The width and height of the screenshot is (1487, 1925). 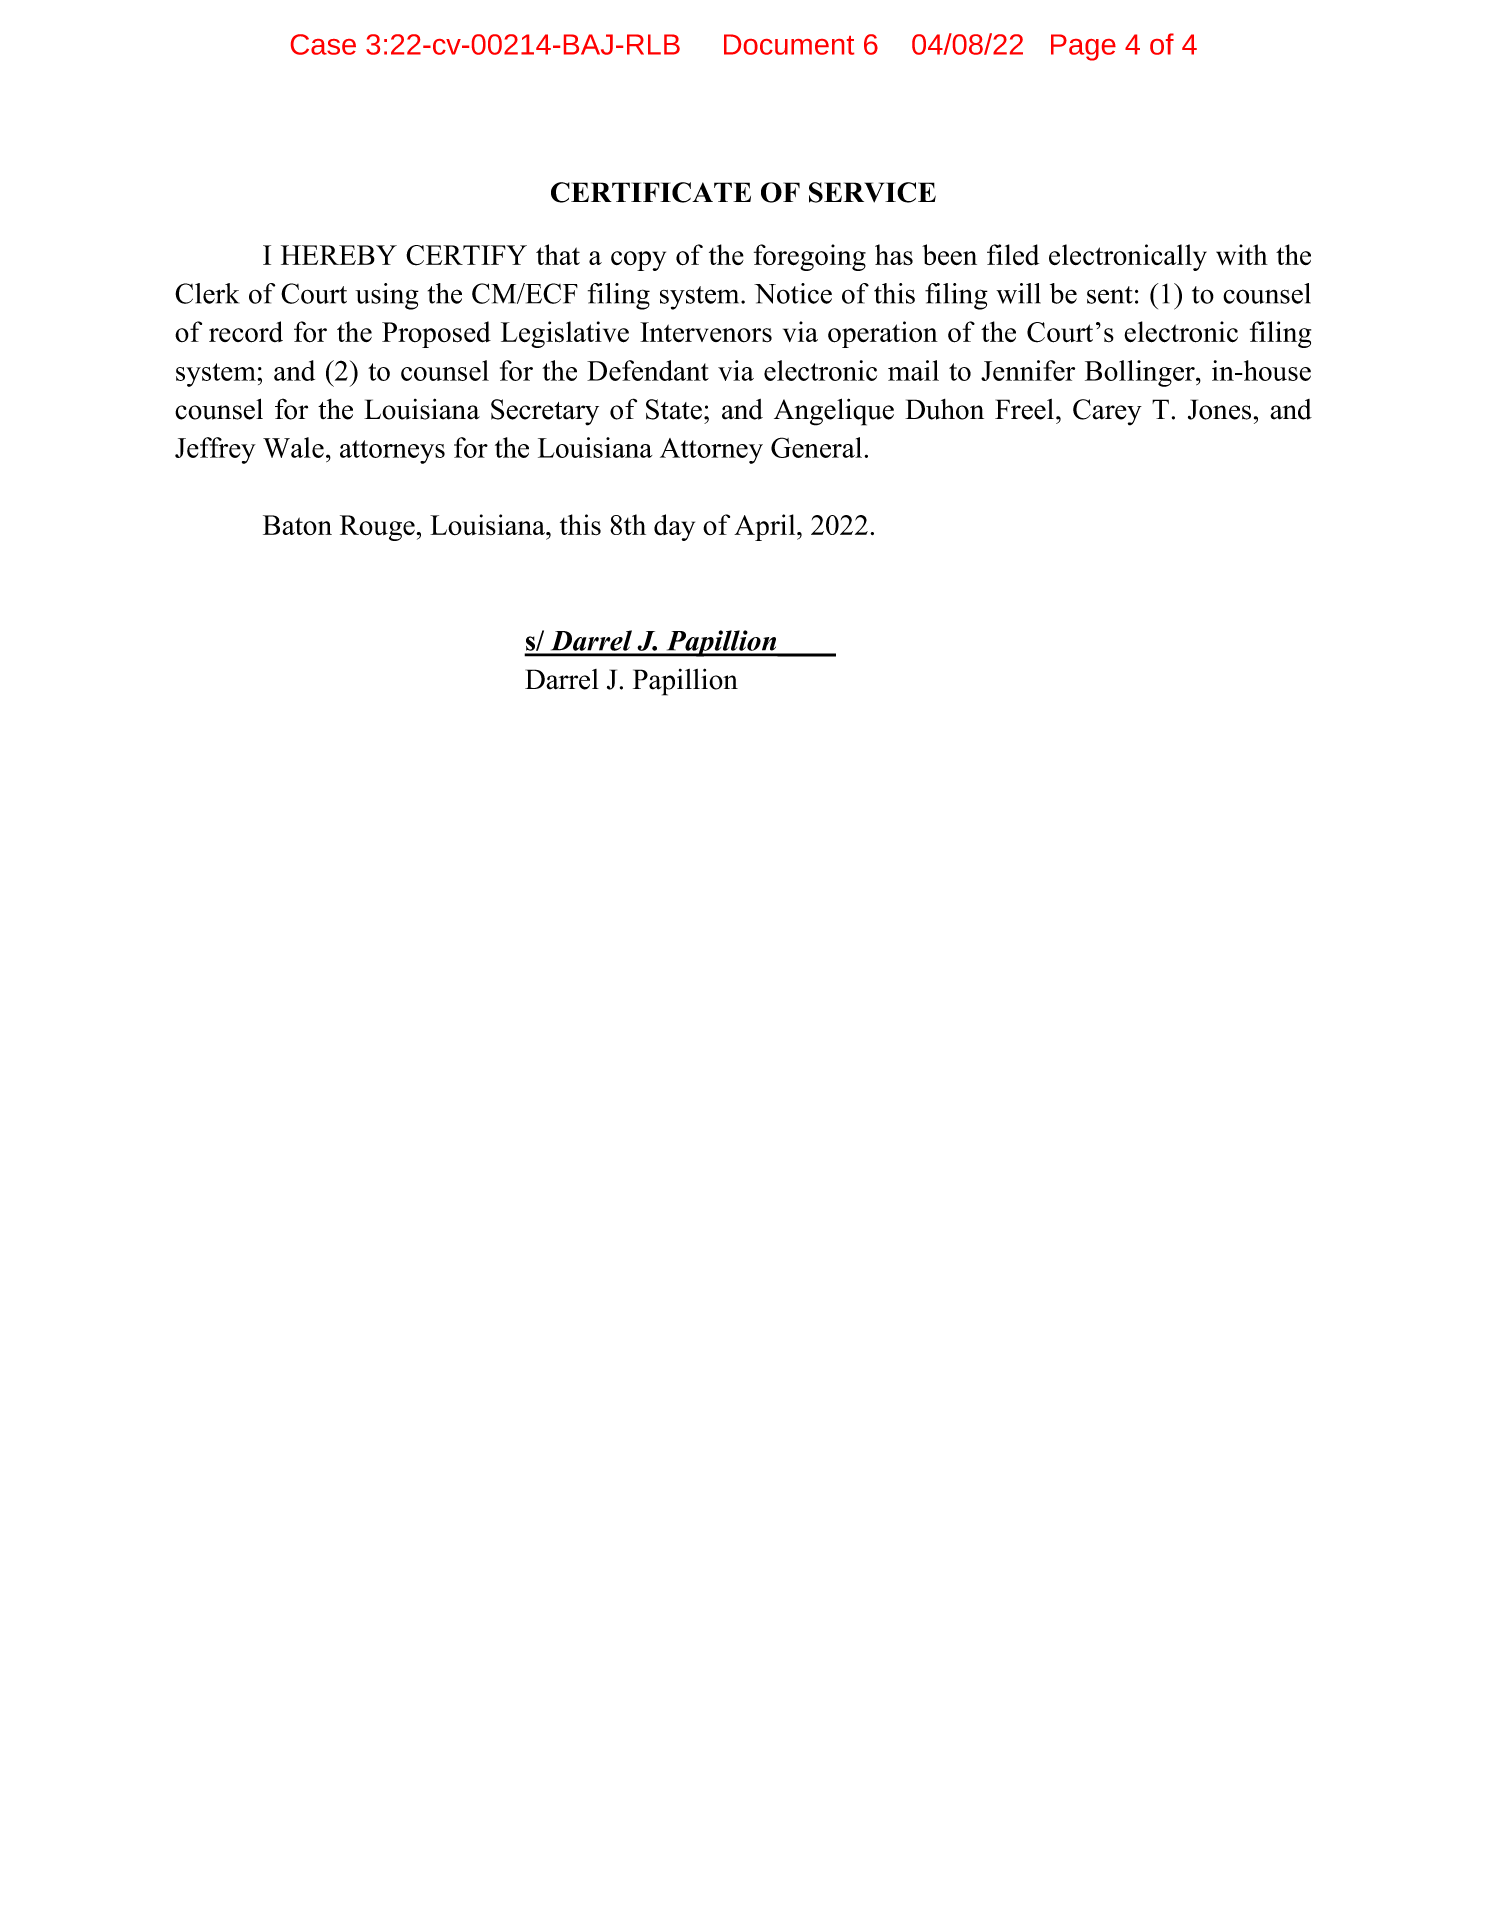 What do you see at coordinates (1083, 47) in the screenshot?
I see `Page` at bounding box center [1083, 47].
